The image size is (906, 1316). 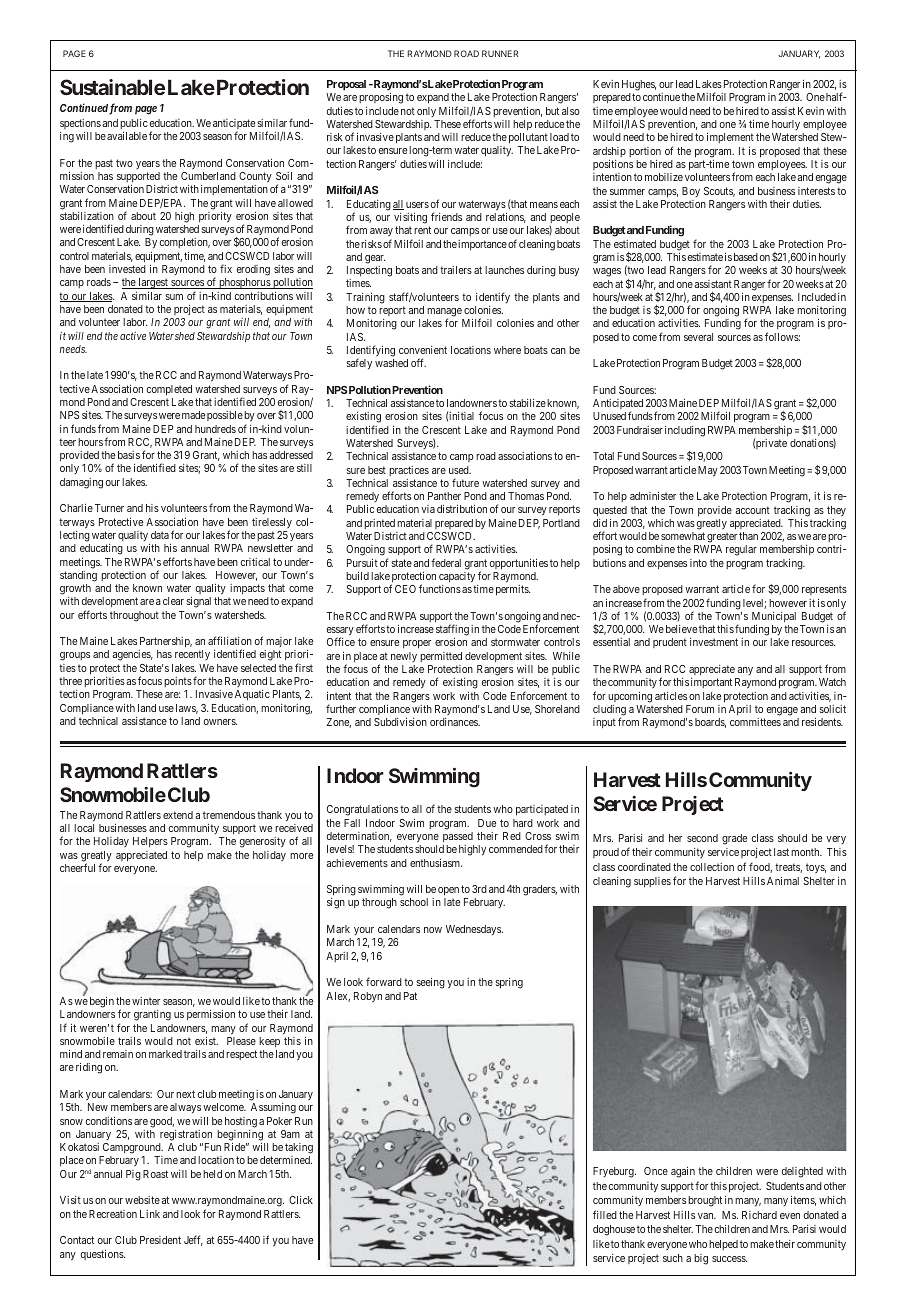 What do you see at coordinates (707, 1216) in the screenshot?
I see `van` at bounding box center [707, 1216].
